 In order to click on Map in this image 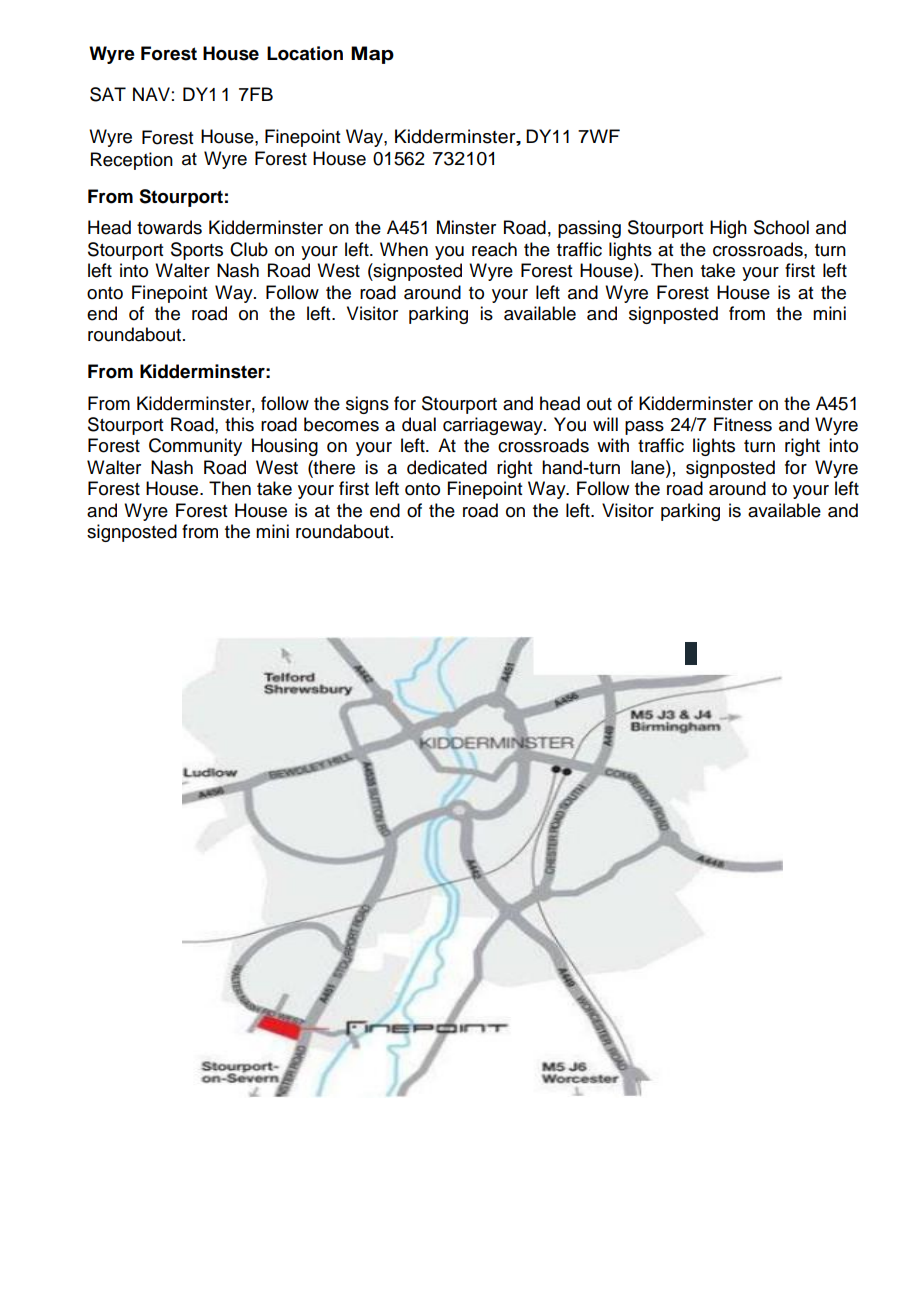, I will do `click(372, 55)`.
